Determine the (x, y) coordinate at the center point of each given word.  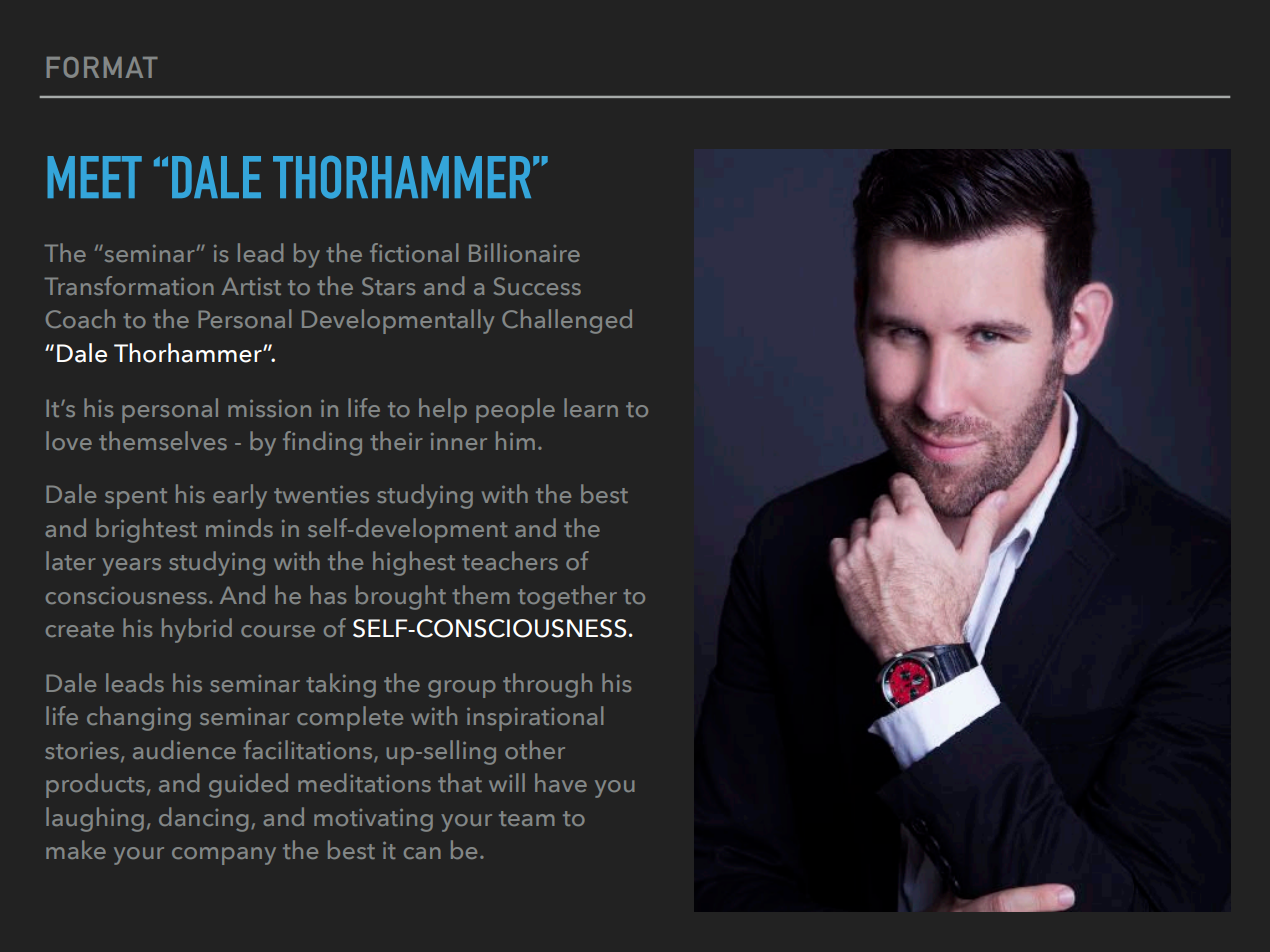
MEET (94, 177)
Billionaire (524, 252)
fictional (414, 252)
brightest (146, 530)
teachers (510, 560)
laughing (95, 819)
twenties (321, 494)
